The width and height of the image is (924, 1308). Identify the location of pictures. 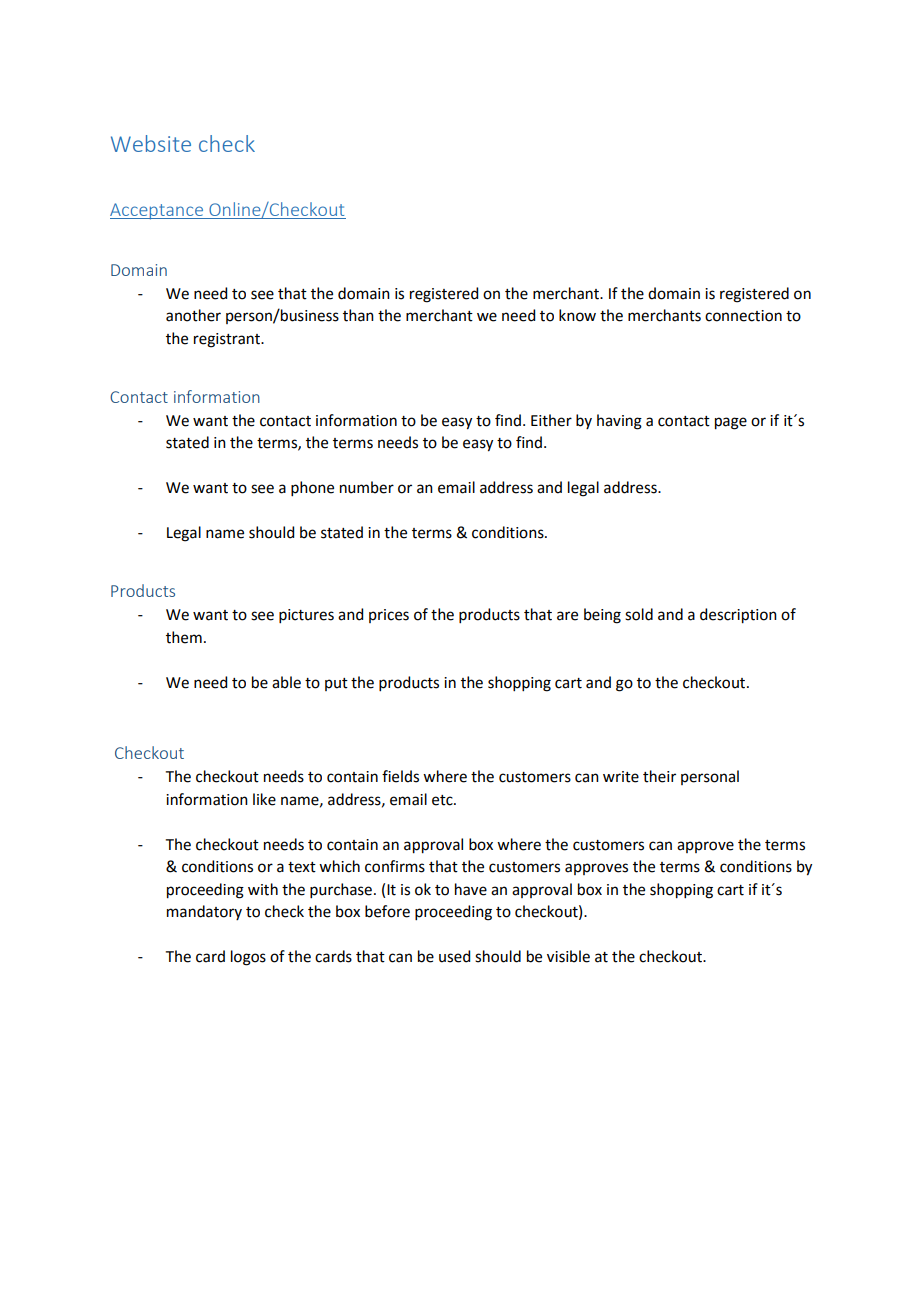
(306, 616).
